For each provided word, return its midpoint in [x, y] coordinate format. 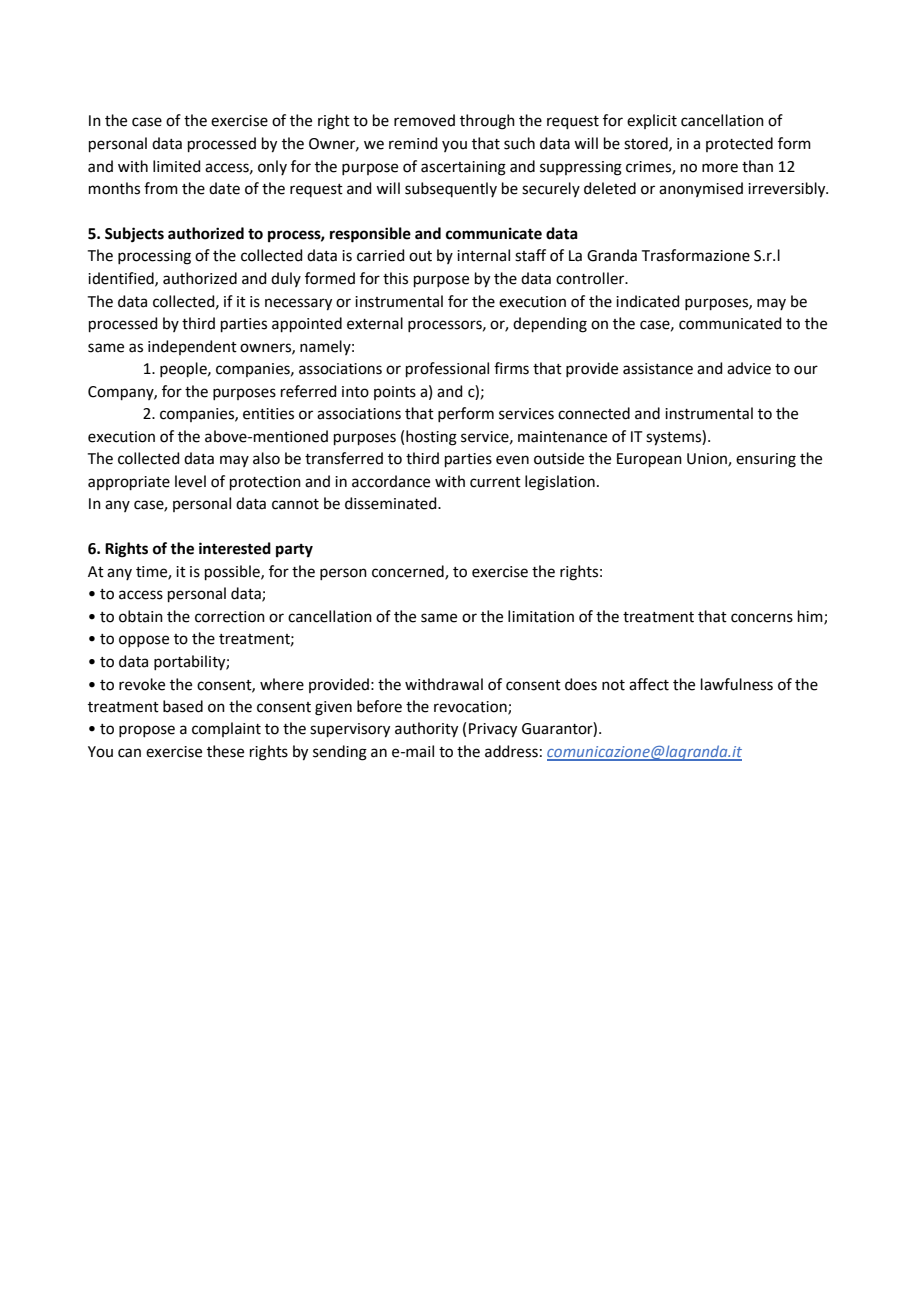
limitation [541, 616]
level [190, 481]
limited [177, 166]
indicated [648, 301]
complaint [226, 729]
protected [739, 144]
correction [230, 617]
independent [192, 347]
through [487, 122]
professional [447, 369]
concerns [762, 618]
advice [749, 368]
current [495, 482]
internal [483, 255]
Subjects [134, 235]
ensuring [766, 460]
